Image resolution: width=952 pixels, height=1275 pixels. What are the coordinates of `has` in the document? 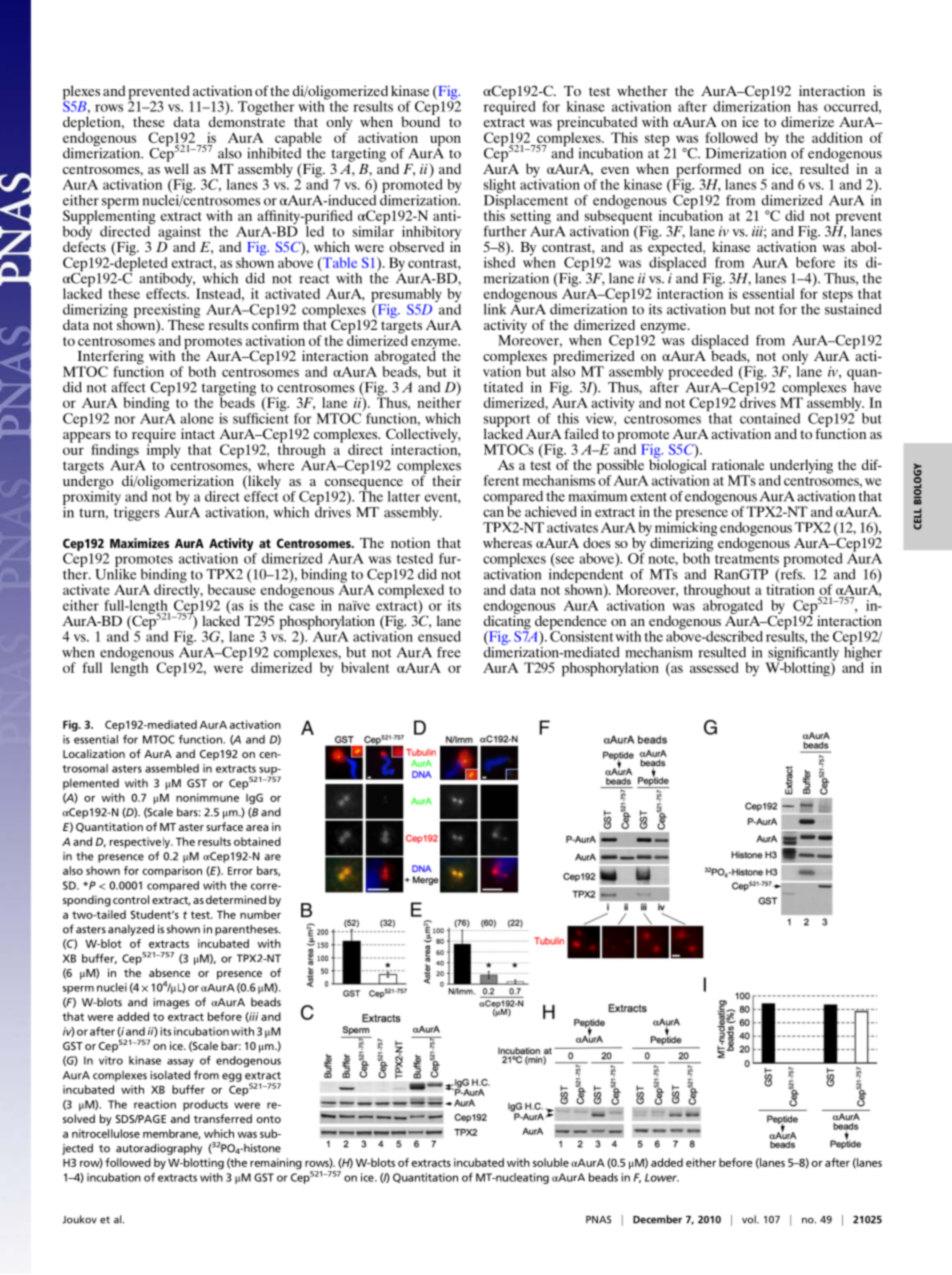 It's located at (808, 106).
